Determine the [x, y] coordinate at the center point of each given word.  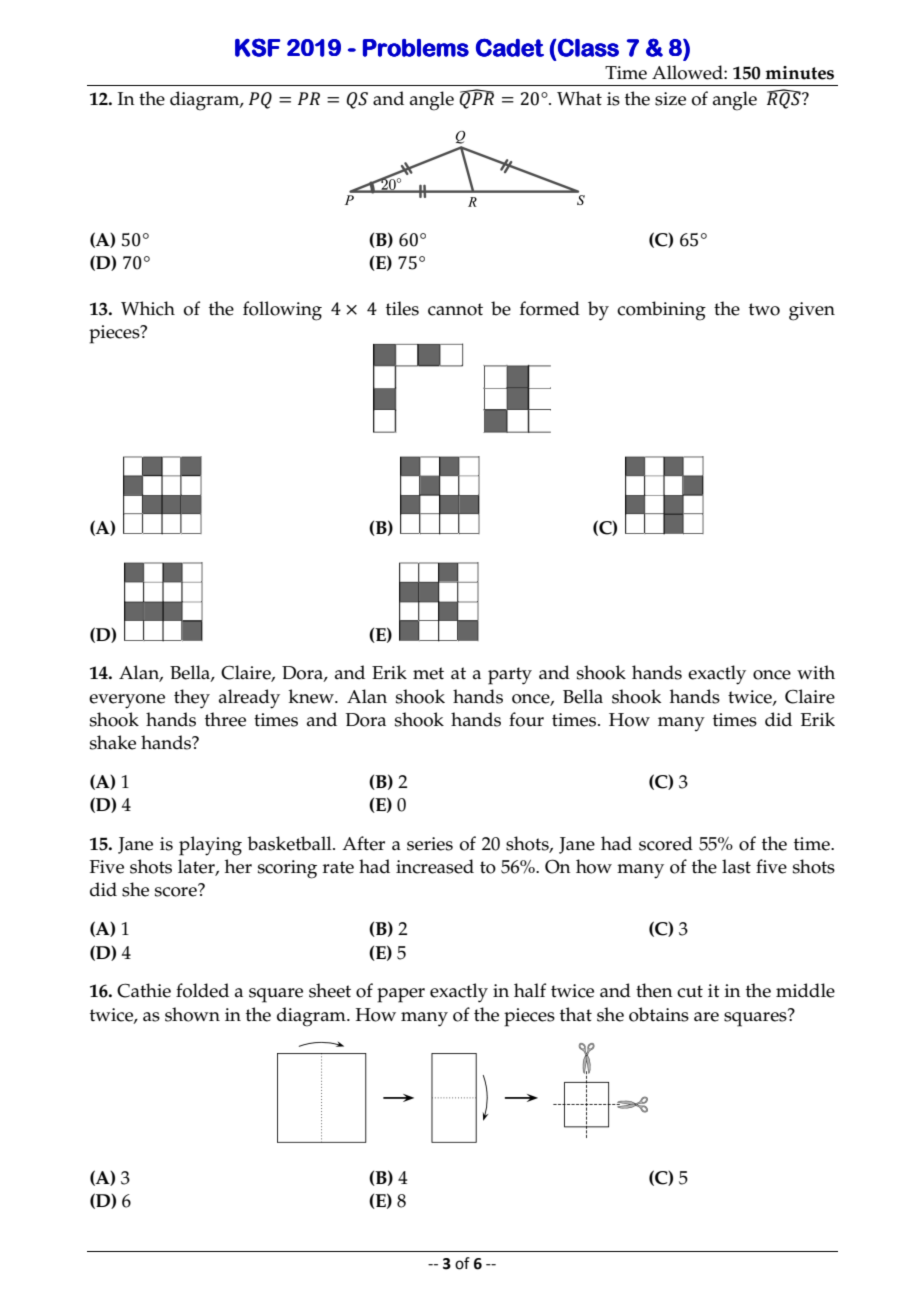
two [764, 309]
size [670, 99]
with [816, 672]
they [192, 699]
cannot [455, 309]
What [579, 98]
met [428, 673]
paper [401, 995]
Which [148, 308]
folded [202, 990]
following [282, 311]
